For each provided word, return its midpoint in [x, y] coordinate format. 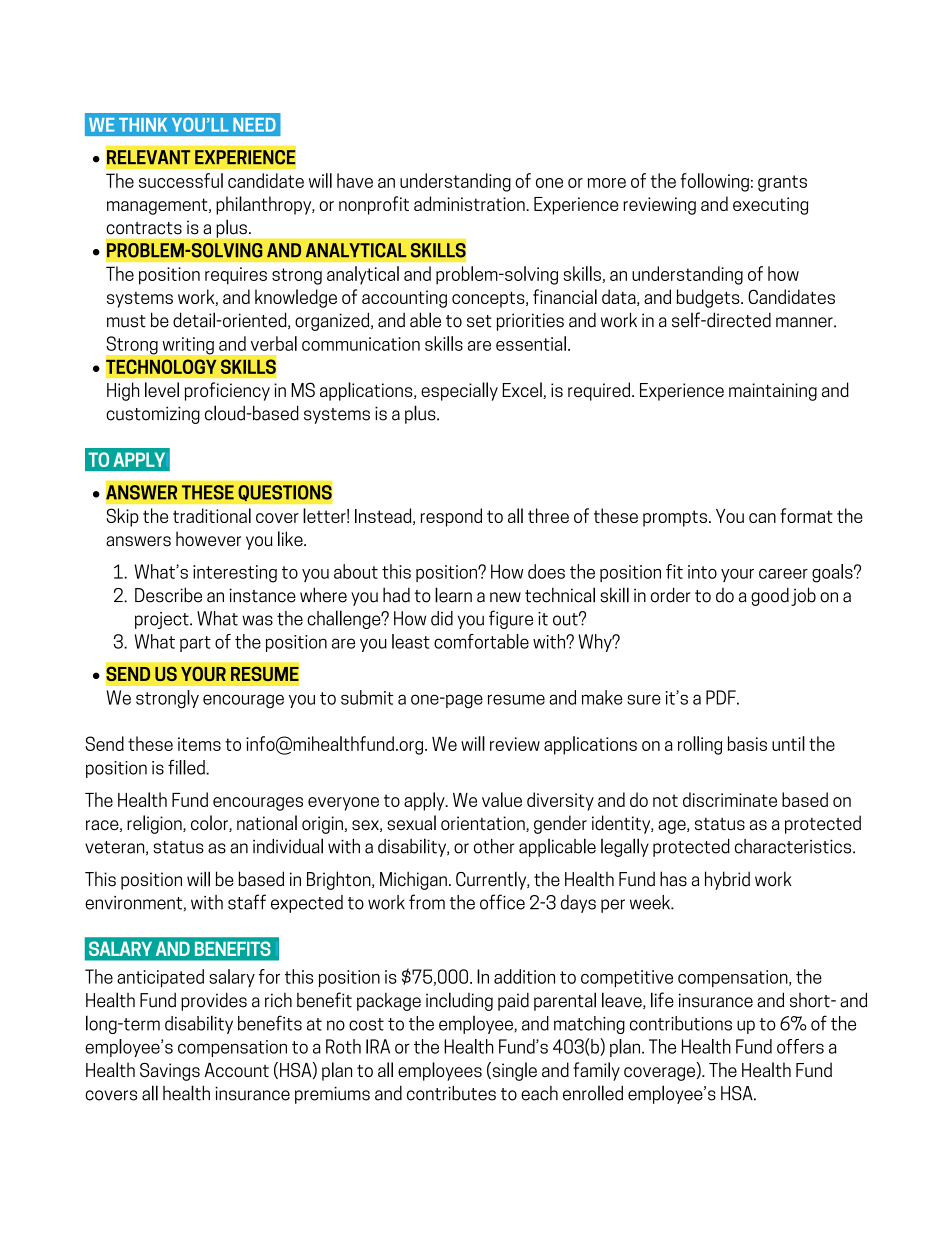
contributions [681, 1023]
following [714, 182]
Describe [168, 595]
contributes [451, 1093]
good [770, 596]
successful [181, 180]
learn [453, 595]
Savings [170, 1071]
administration [470, 203]
